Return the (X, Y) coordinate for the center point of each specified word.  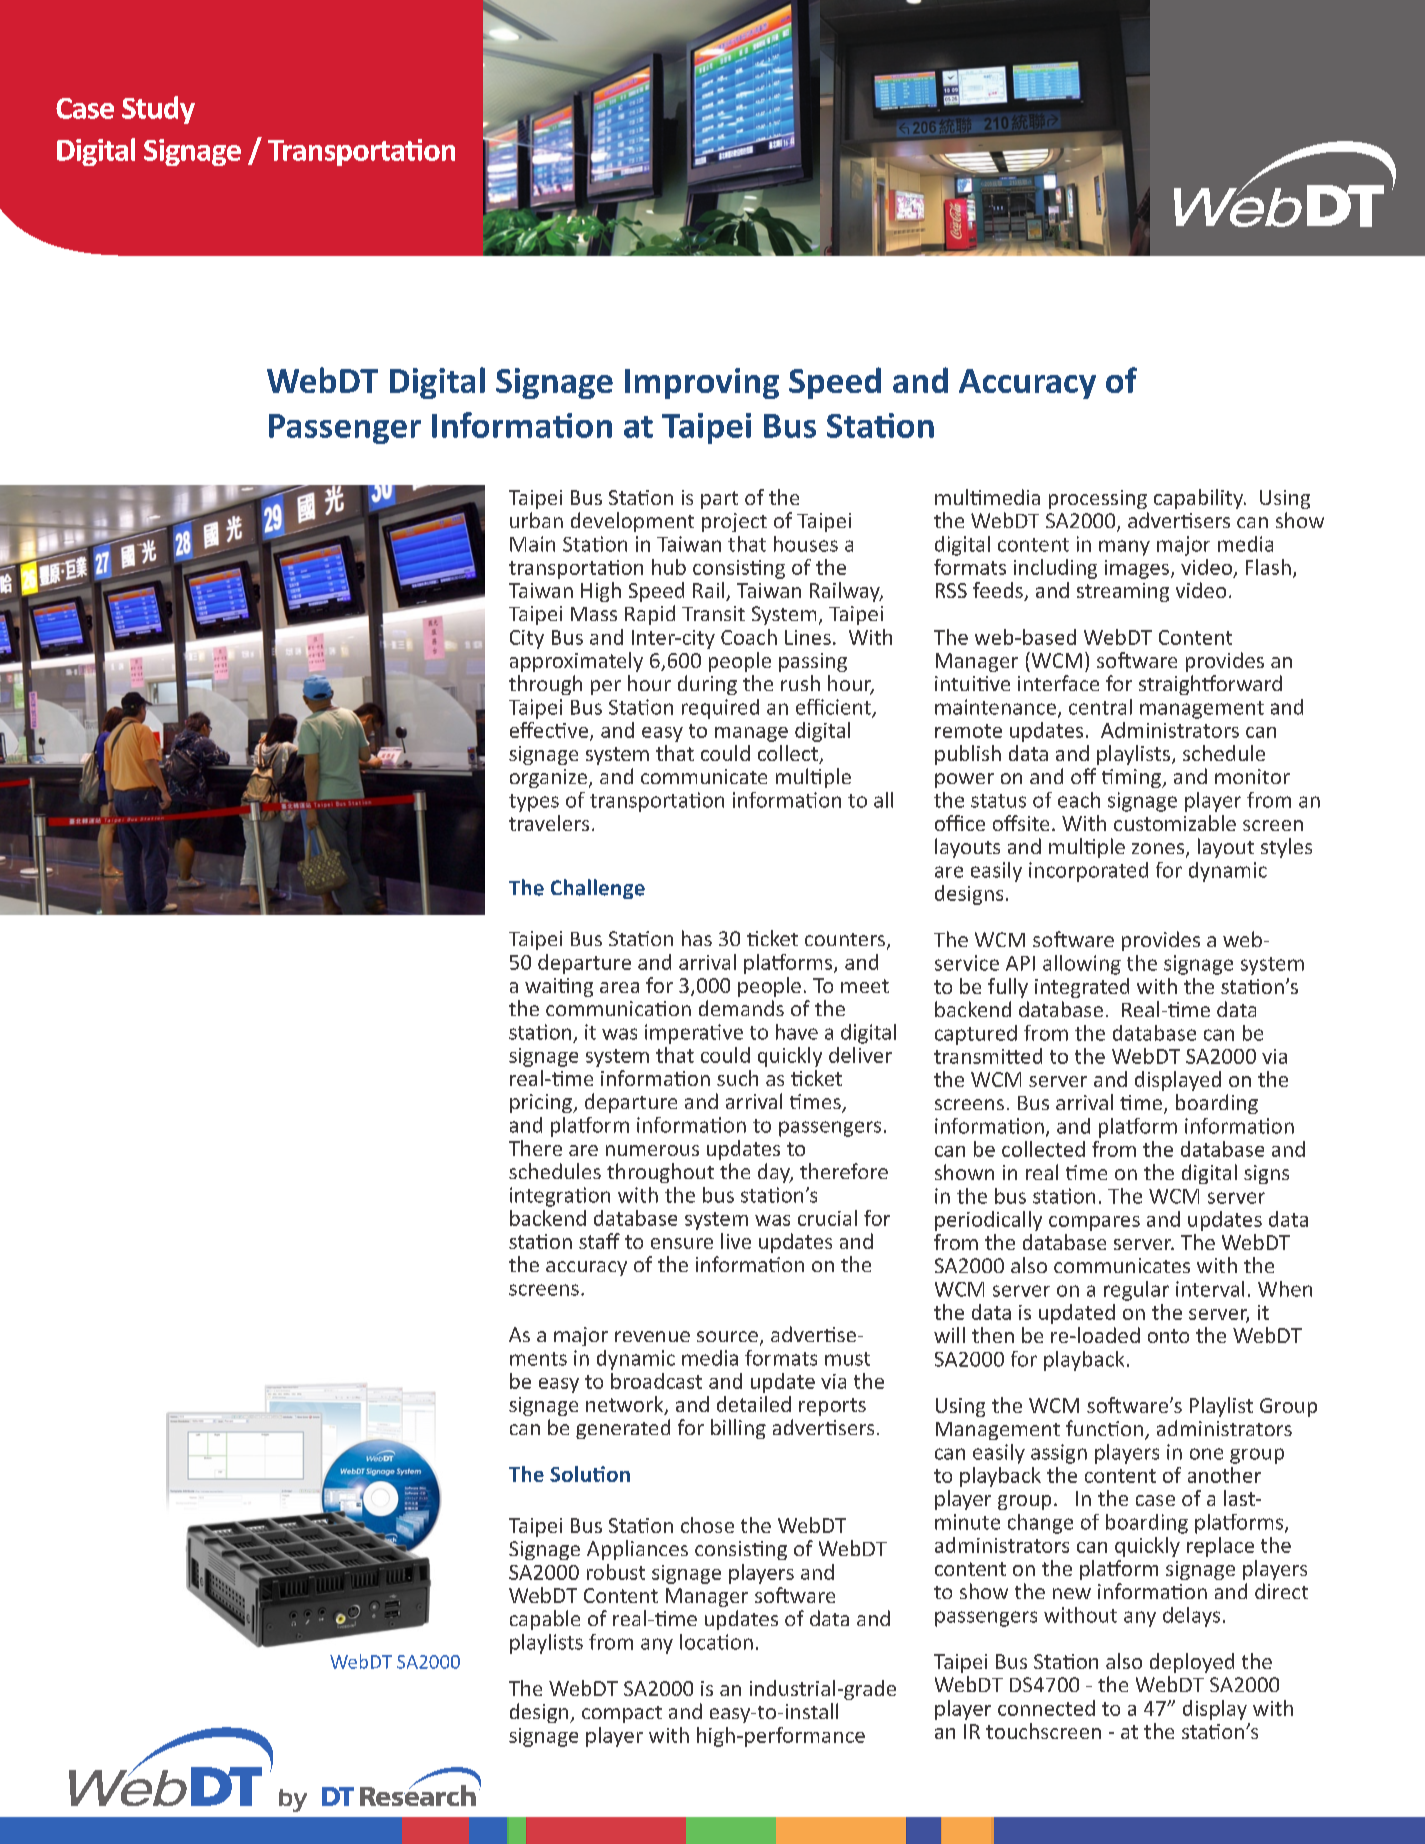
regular (1136, 1291)
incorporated (1088, 872)
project (734, 522)
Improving (702, 383)
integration (560, 1197)
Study (158, 110)
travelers (549, 823)
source (727, 1336)
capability (1200, 499)
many (1124, 548)
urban (536, 520)
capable (545, 1620)
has (697, 938)
